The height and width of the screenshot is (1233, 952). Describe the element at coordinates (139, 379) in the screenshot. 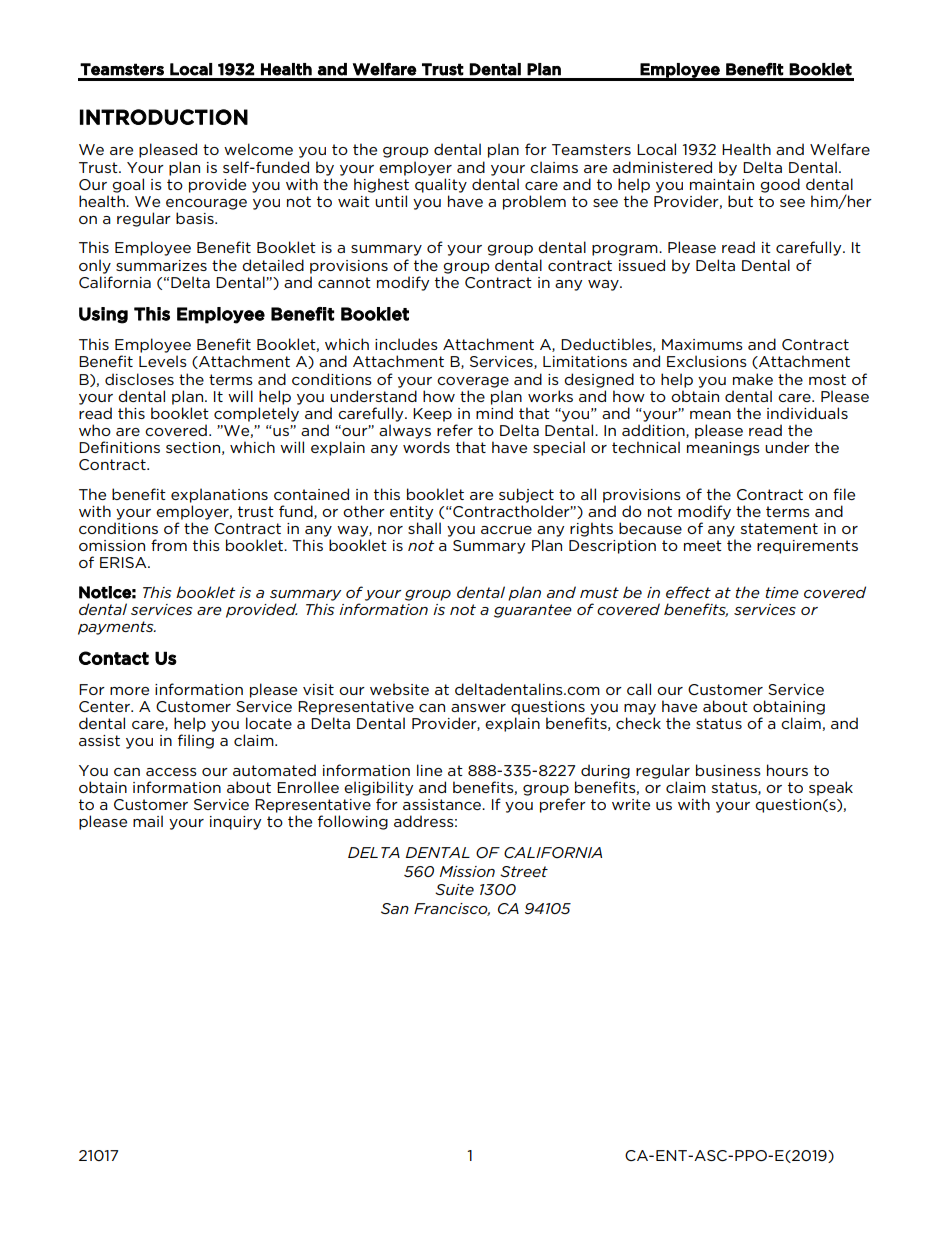

I see `discloses` at that location.
